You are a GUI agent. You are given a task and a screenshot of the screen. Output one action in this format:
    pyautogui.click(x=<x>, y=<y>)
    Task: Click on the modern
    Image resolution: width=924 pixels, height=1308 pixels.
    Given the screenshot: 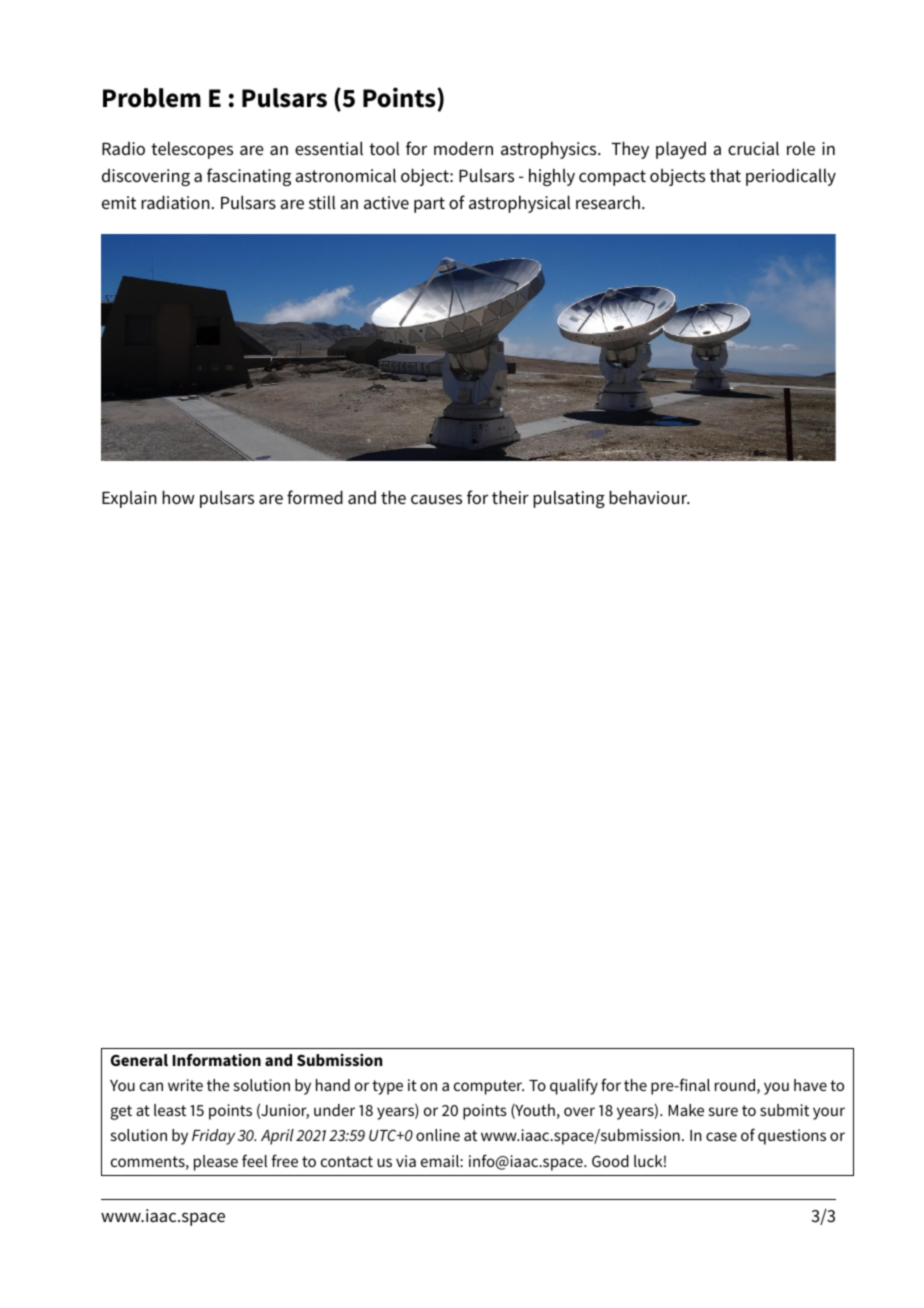 What is the action you would take?
    pyautogui.click(x=463, y=148)
